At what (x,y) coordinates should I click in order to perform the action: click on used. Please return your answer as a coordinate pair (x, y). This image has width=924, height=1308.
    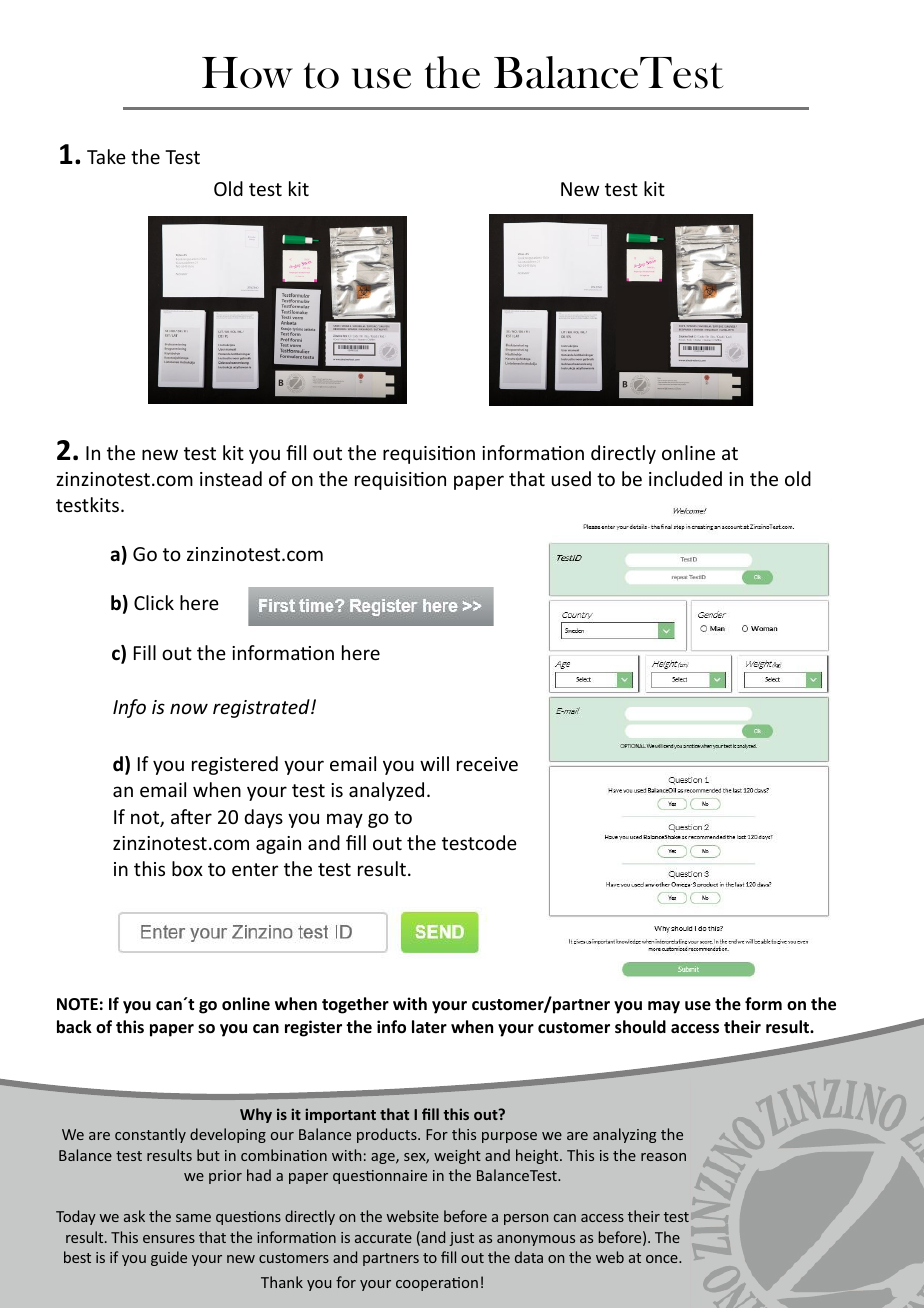
    Looking at the image, I should click on (571, 478).
